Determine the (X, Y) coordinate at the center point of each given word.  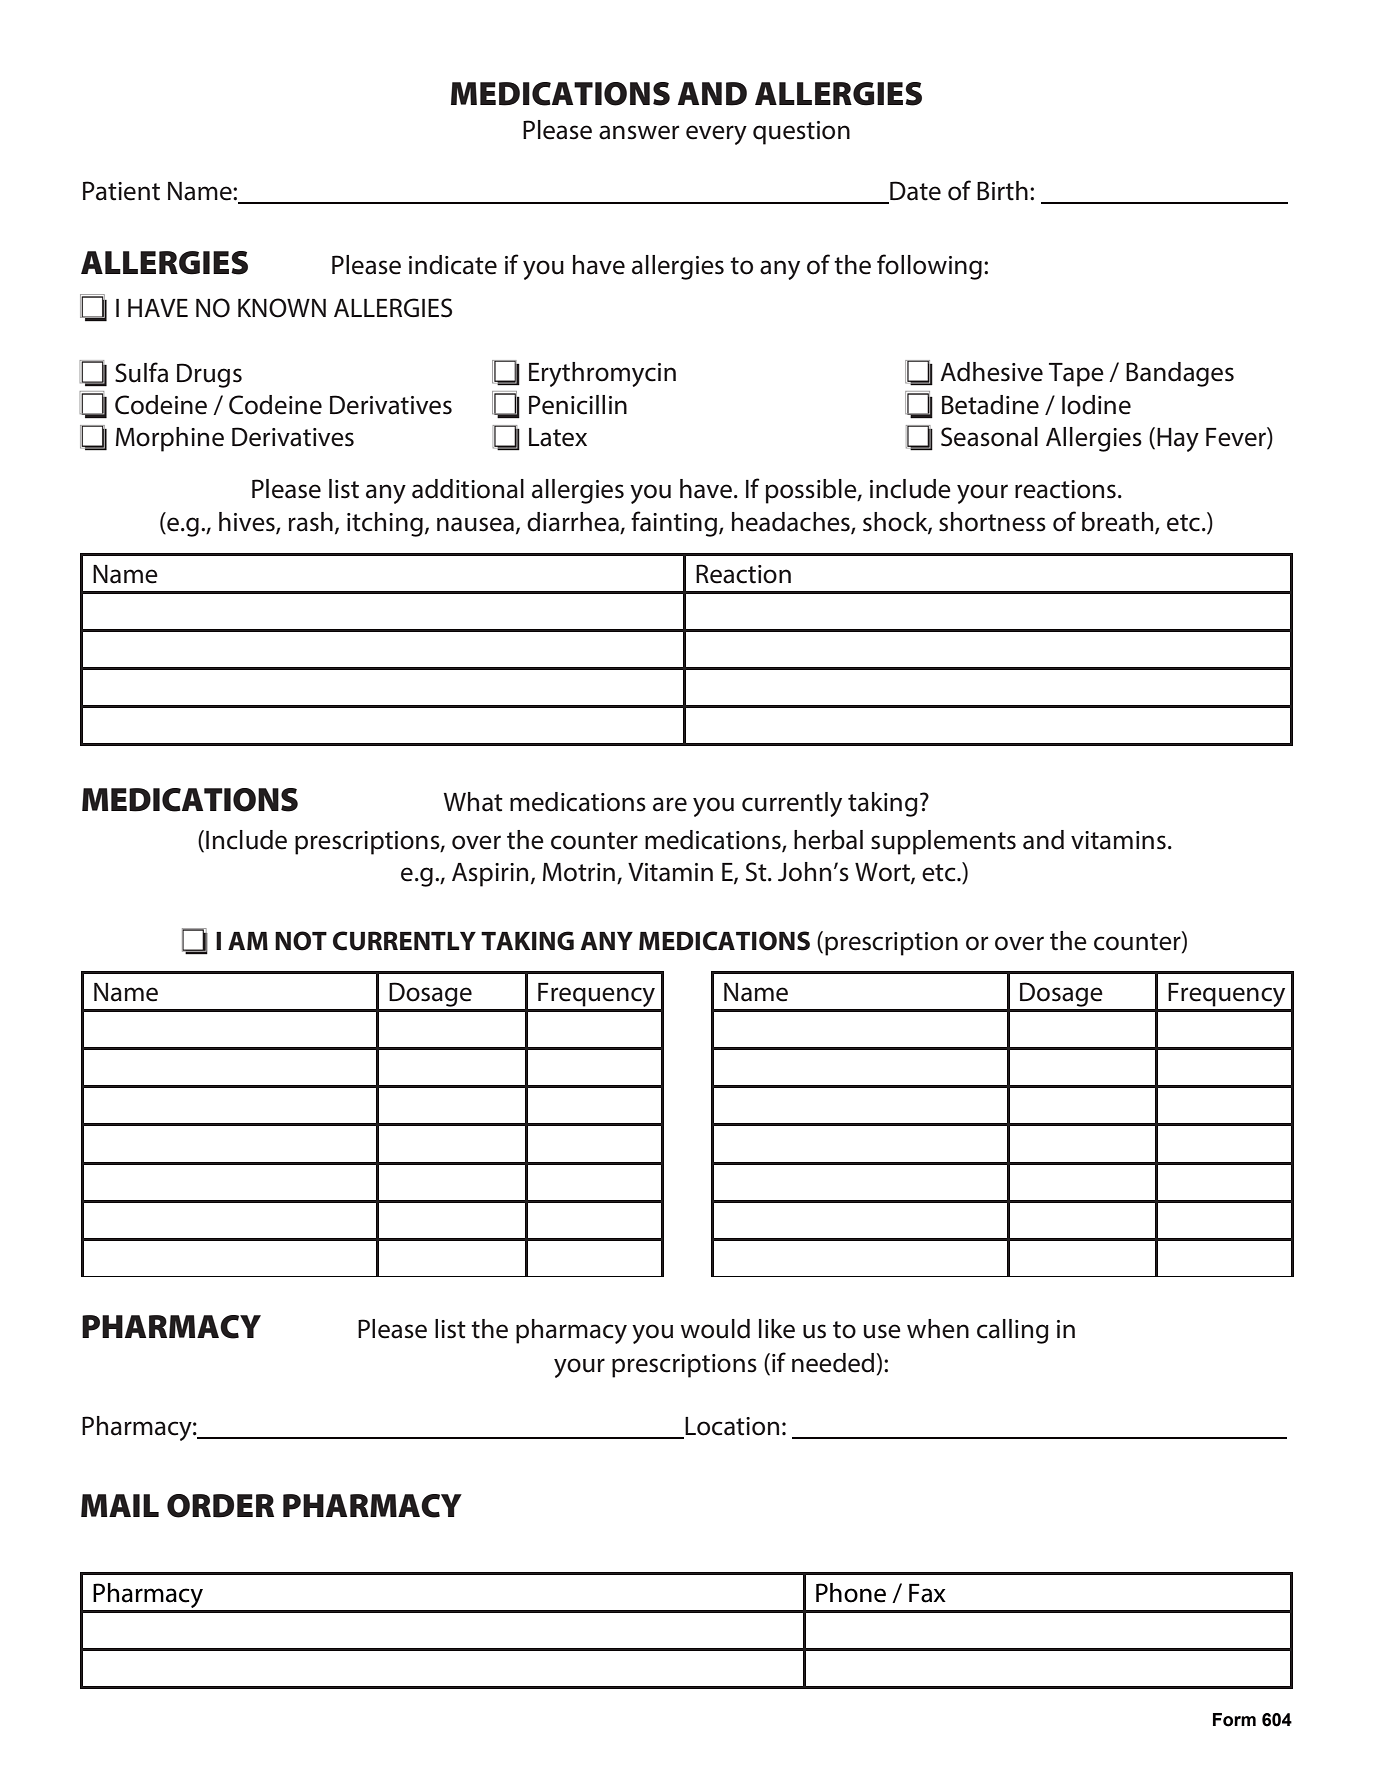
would (715, 1329)
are (670, 804)
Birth (1002, 191)
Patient (121, 191)
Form (1234, 1720)
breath (1119, 522)
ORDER (220, 1506)
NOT (301, 941)
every (716, 135)
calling (1013, 1331)
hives (248, 522)
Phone (851, 1593)
